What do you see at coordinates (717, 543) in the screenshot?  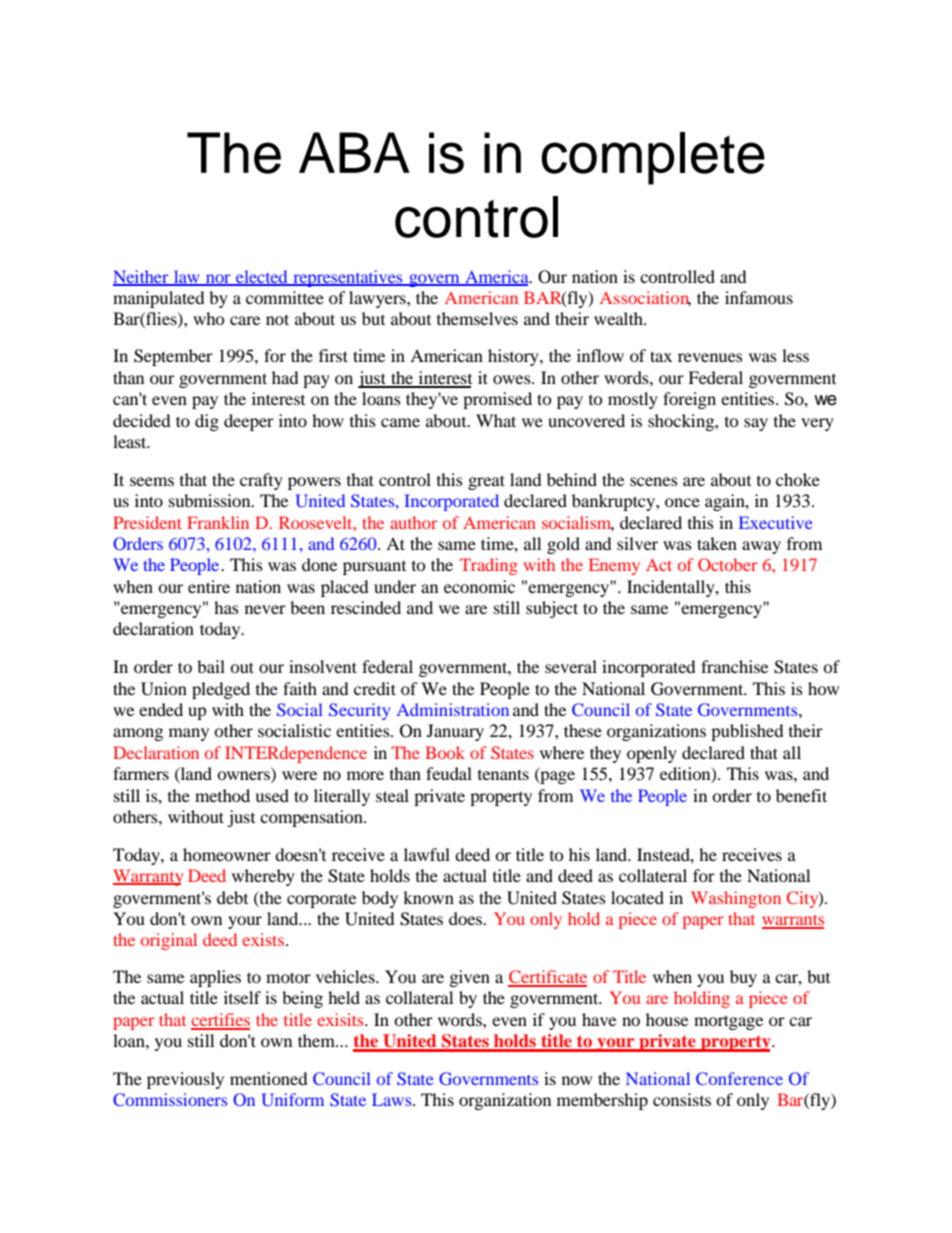 I see `taken` at bounding box center [717, 543].
